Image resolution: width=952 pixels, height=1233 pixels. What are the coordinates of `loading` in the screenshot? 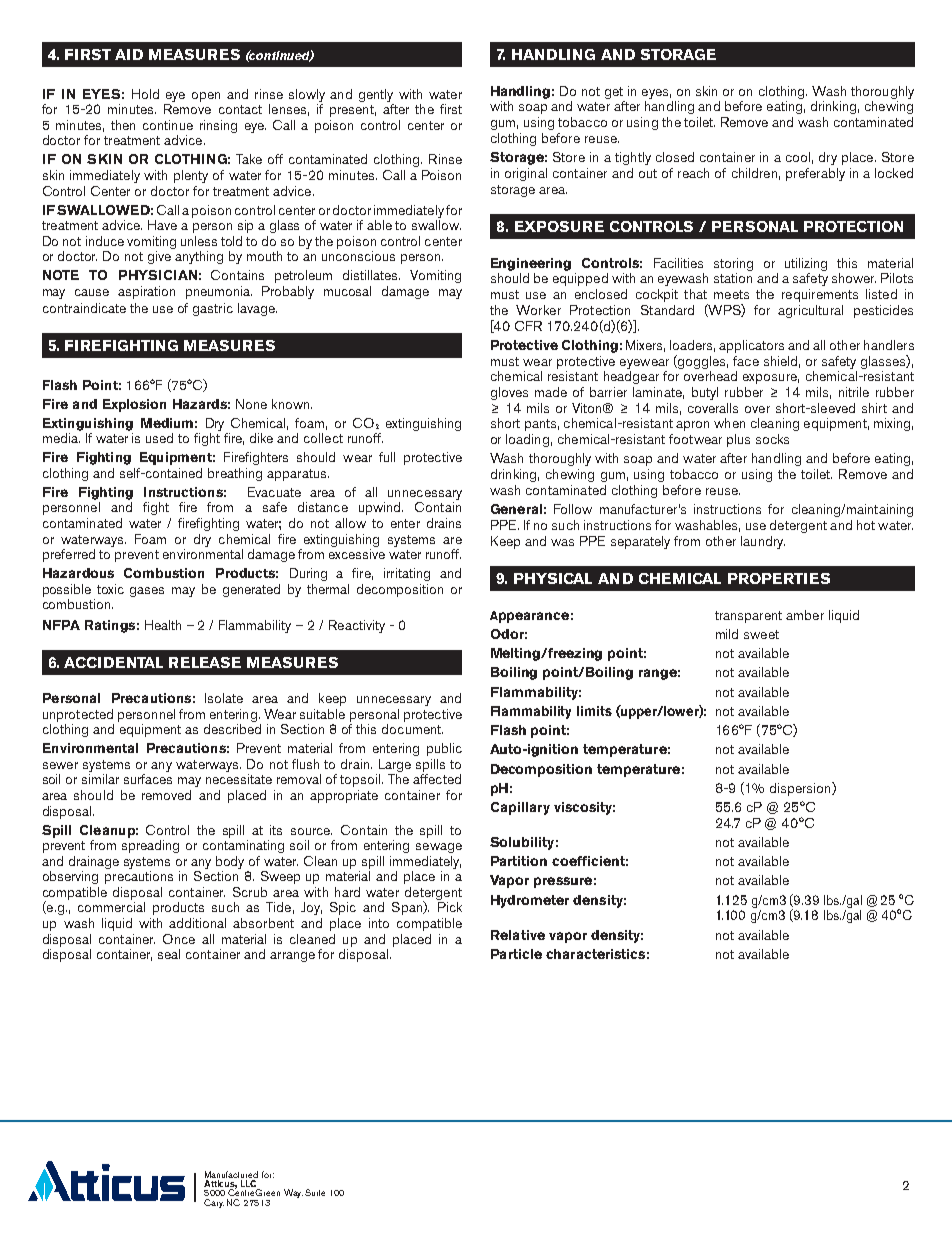 It's located at (527, 440).
